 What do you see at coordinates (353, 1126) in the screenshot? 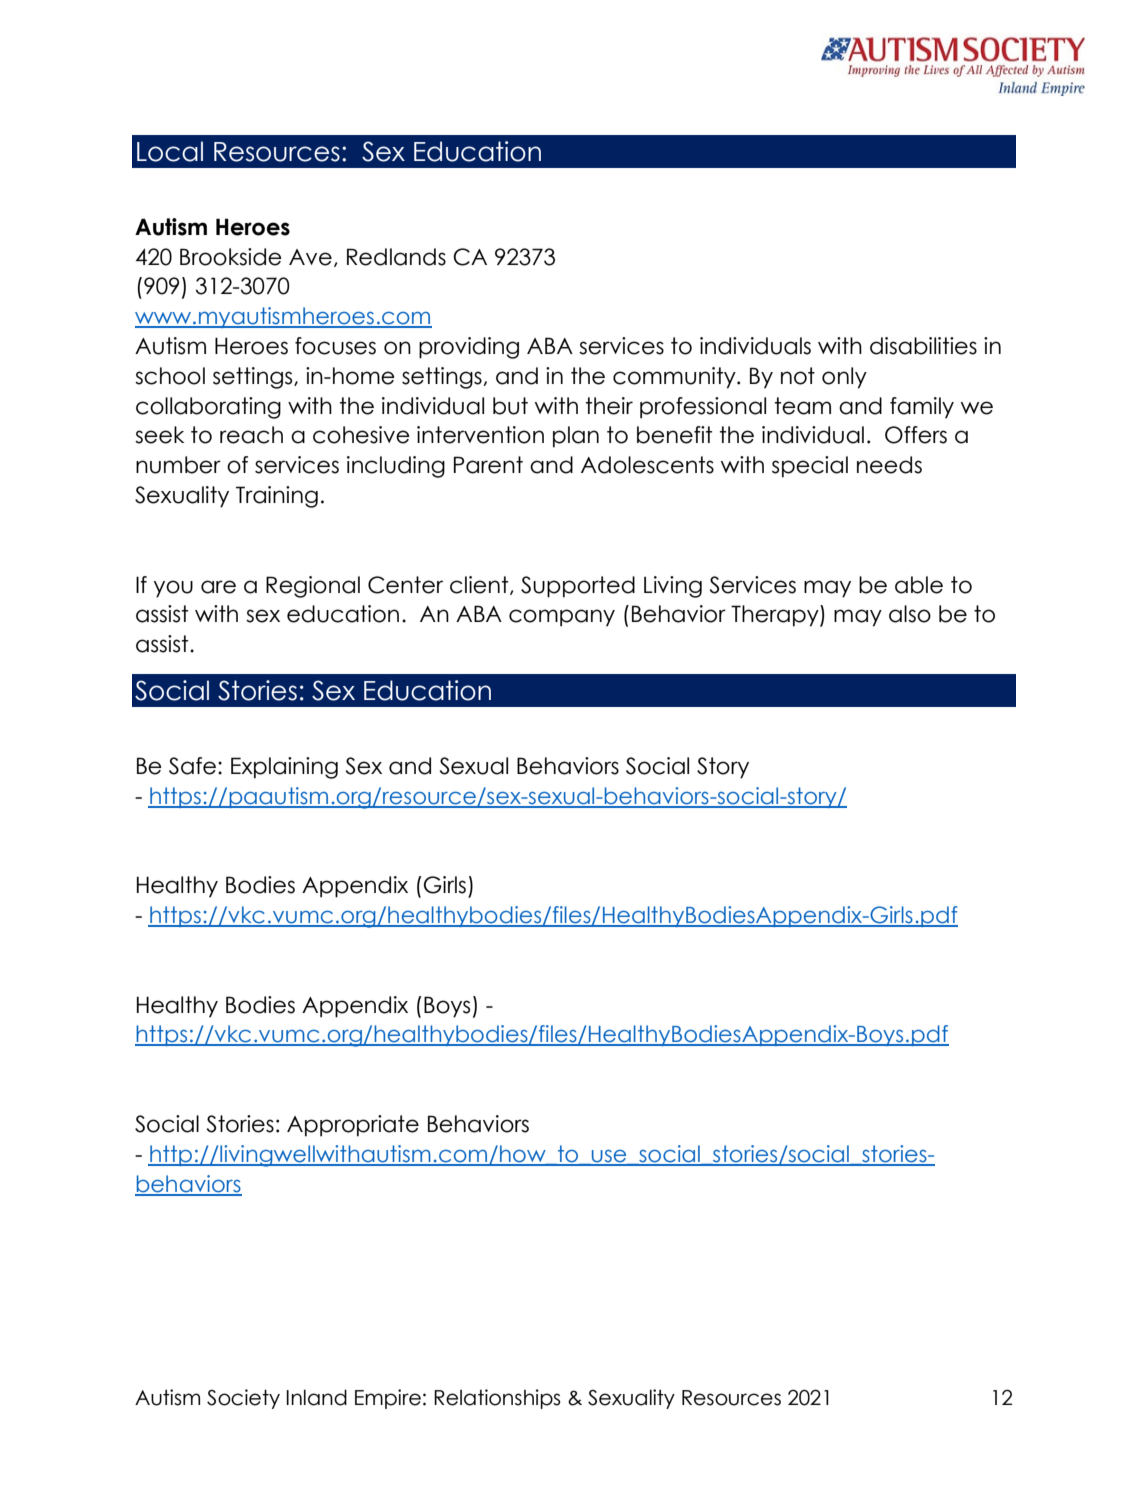
I see `Appropriate` at bounding box center [353, 1126].
